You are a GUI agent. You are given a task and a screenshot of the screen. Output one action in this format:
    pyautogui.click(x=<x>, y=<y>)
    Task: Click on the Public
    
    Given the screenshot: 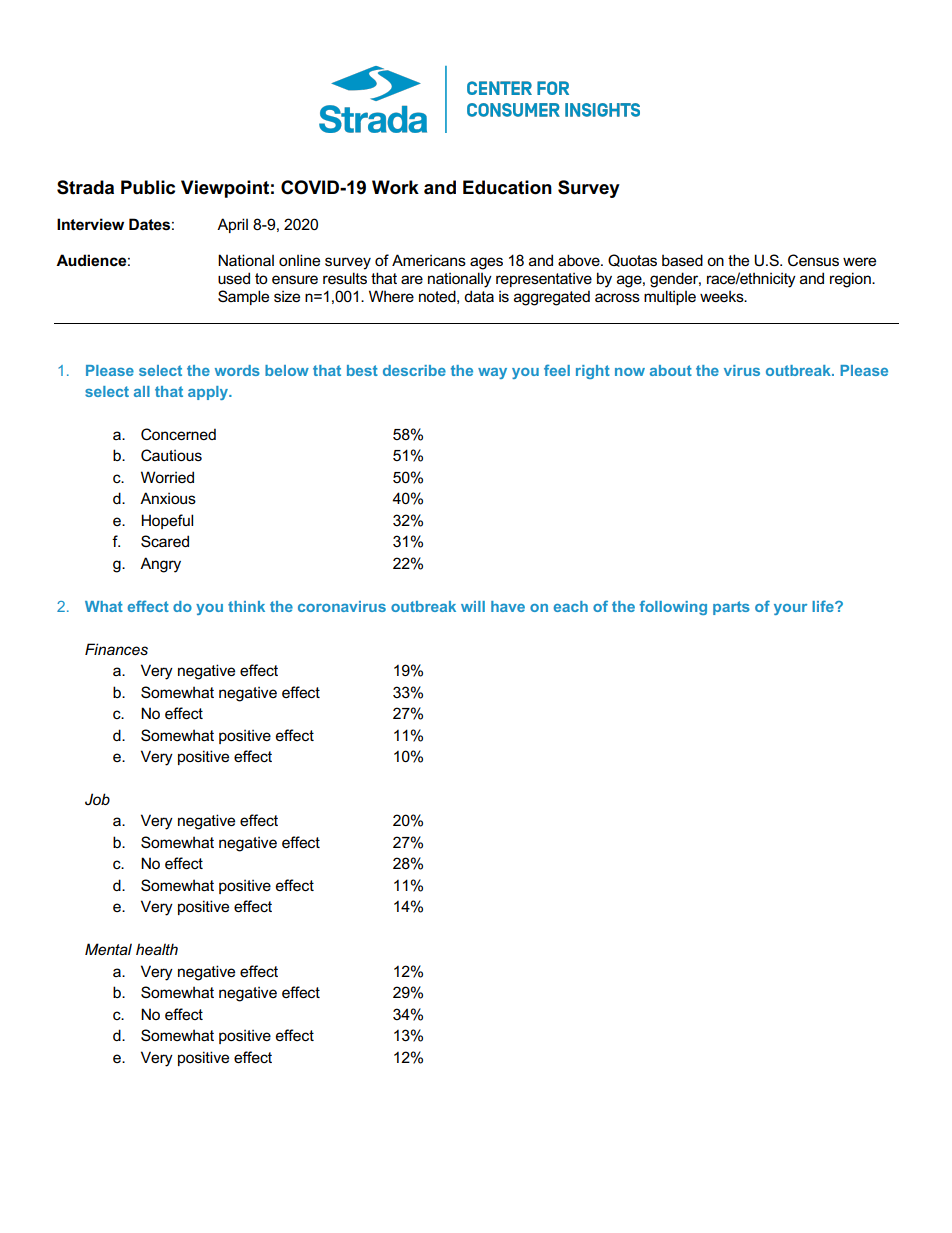 What is the action you would take?
    pyautogui.click(x=148, y=187)
